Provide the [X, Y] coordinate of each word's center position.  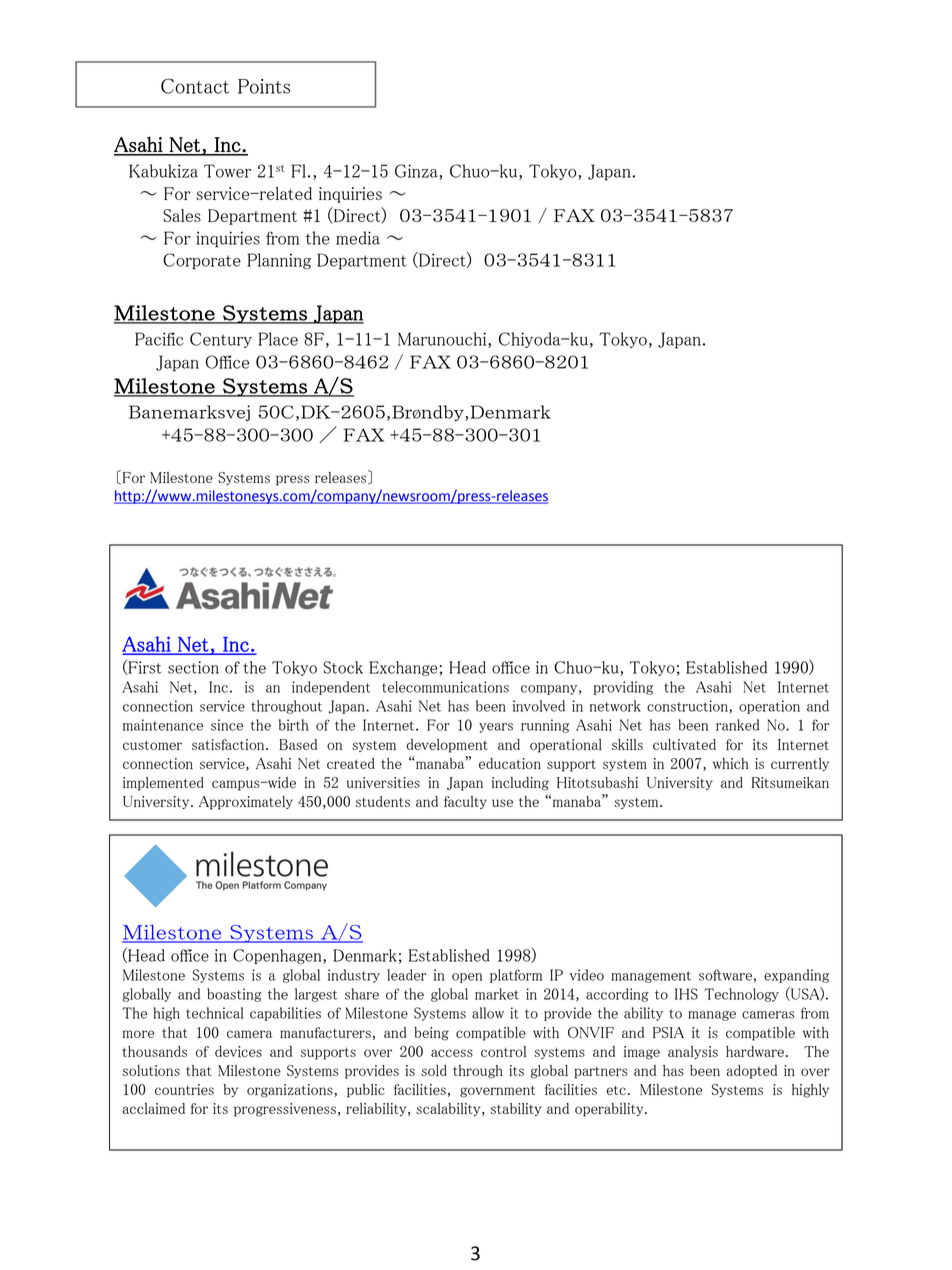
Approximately [246, 803]
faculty [465, 802]
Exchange [403, 668]
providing [623, 688]
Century [221, 340]
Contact [195, 86]
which [731, 763]
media [358, 238]
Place [278, 339]
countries [184, 1089]
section [193, 667]
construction [687, 706]
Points [264, 86]
